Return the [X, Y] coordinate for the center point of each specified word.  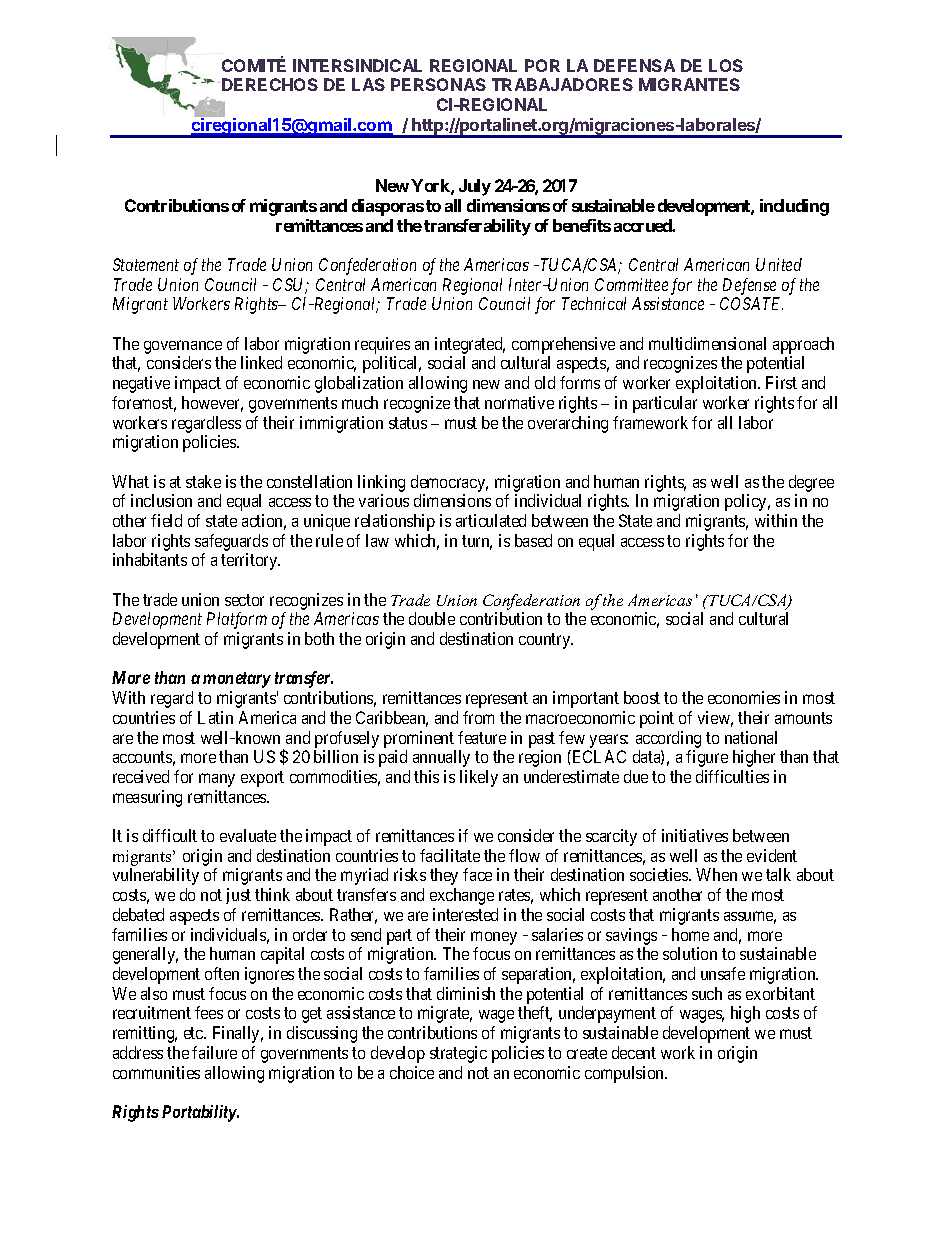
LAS [368, 84]
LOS [726, 65]
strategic [458, 1054]
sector [244, 600]
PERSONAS [438, 84]
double [432, 618]
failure [214, 1052]
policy [747, 502]
